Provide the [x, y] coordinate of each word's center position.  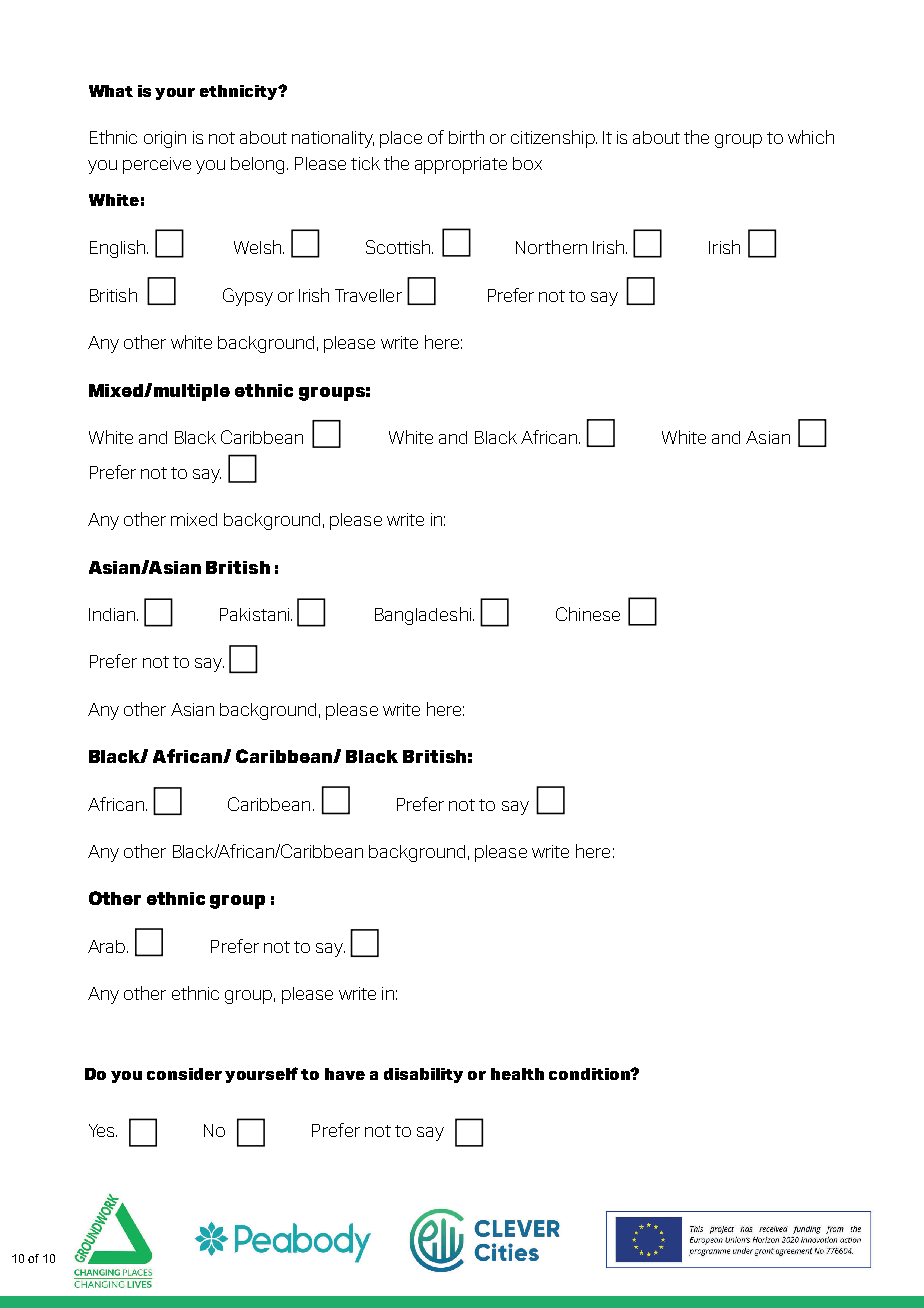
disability [423, 1075]
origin [165, 139]
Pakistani [254, 614]
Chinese [588, 614]
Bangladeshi [423, 616]
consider [184, 1074]
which [811, 137]
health [517, 1074]
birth [466, 137]
